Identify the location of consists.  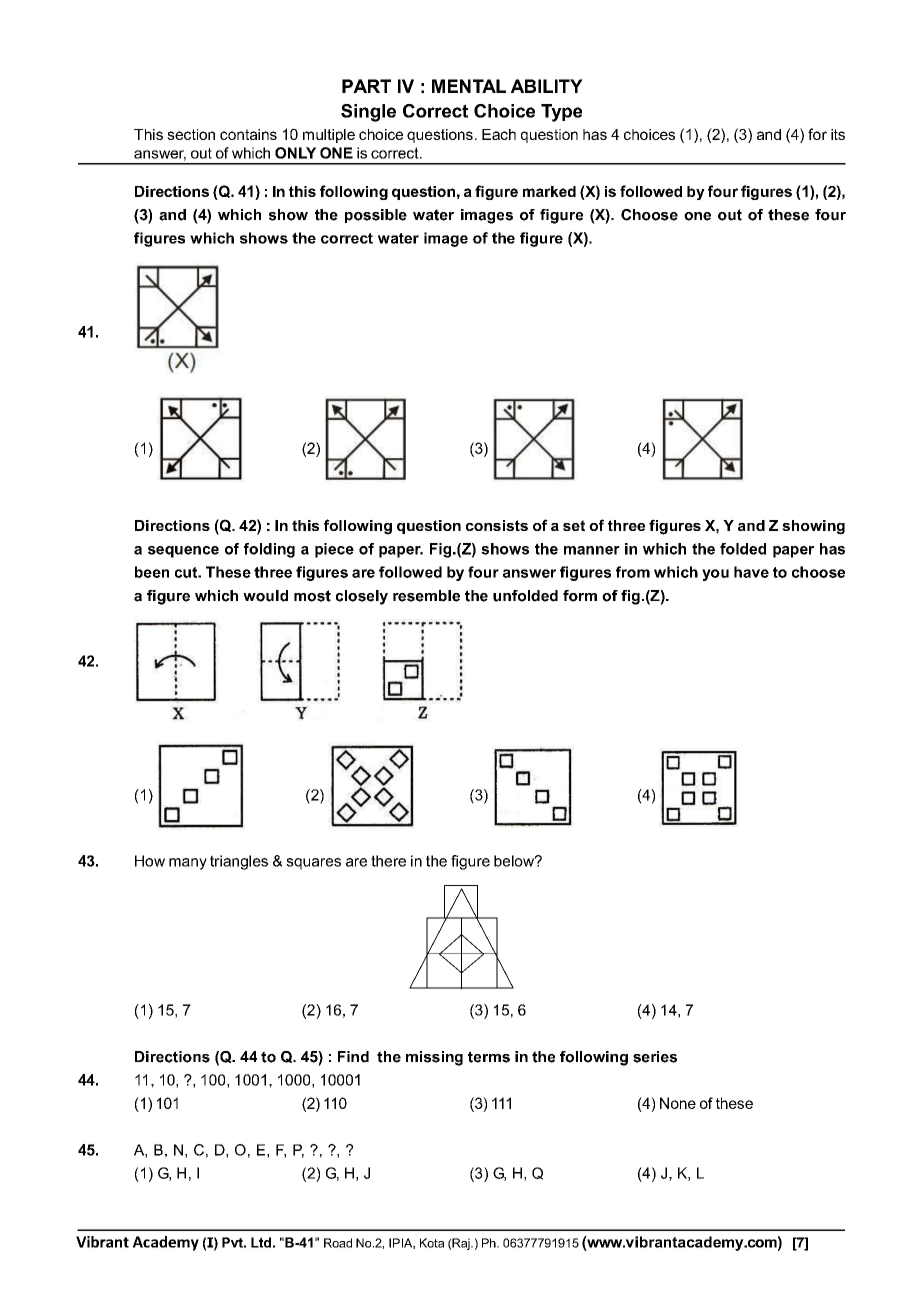
(497, 525).
